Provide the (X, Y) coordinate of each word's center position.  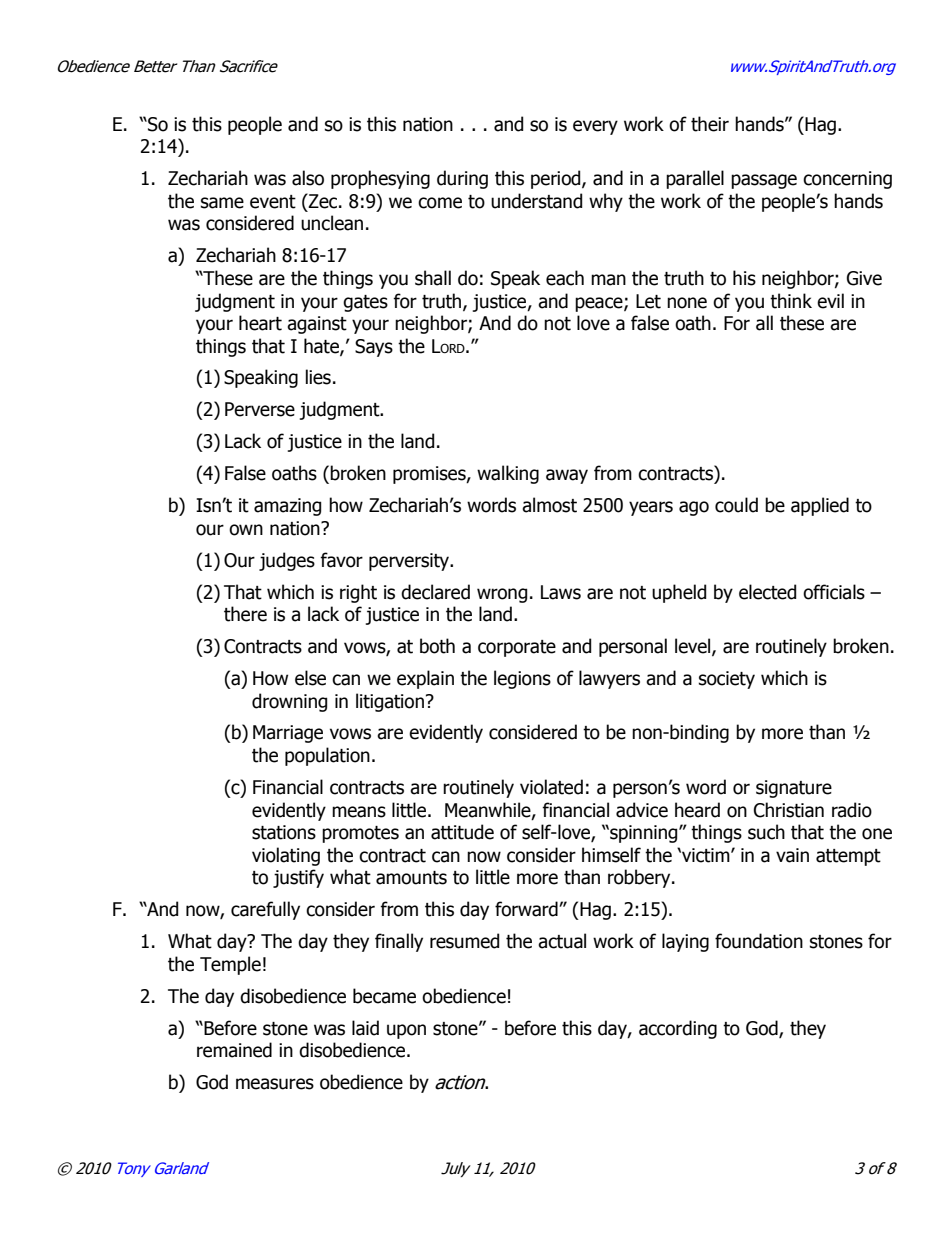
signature (794, 789)
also (308, 178)
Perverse (260, 409)
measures (275, 1084)
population (327, 756)
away (567, 476)
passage (764, 181)
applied (820, 506)
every (595, 127)
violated (551, 787)
